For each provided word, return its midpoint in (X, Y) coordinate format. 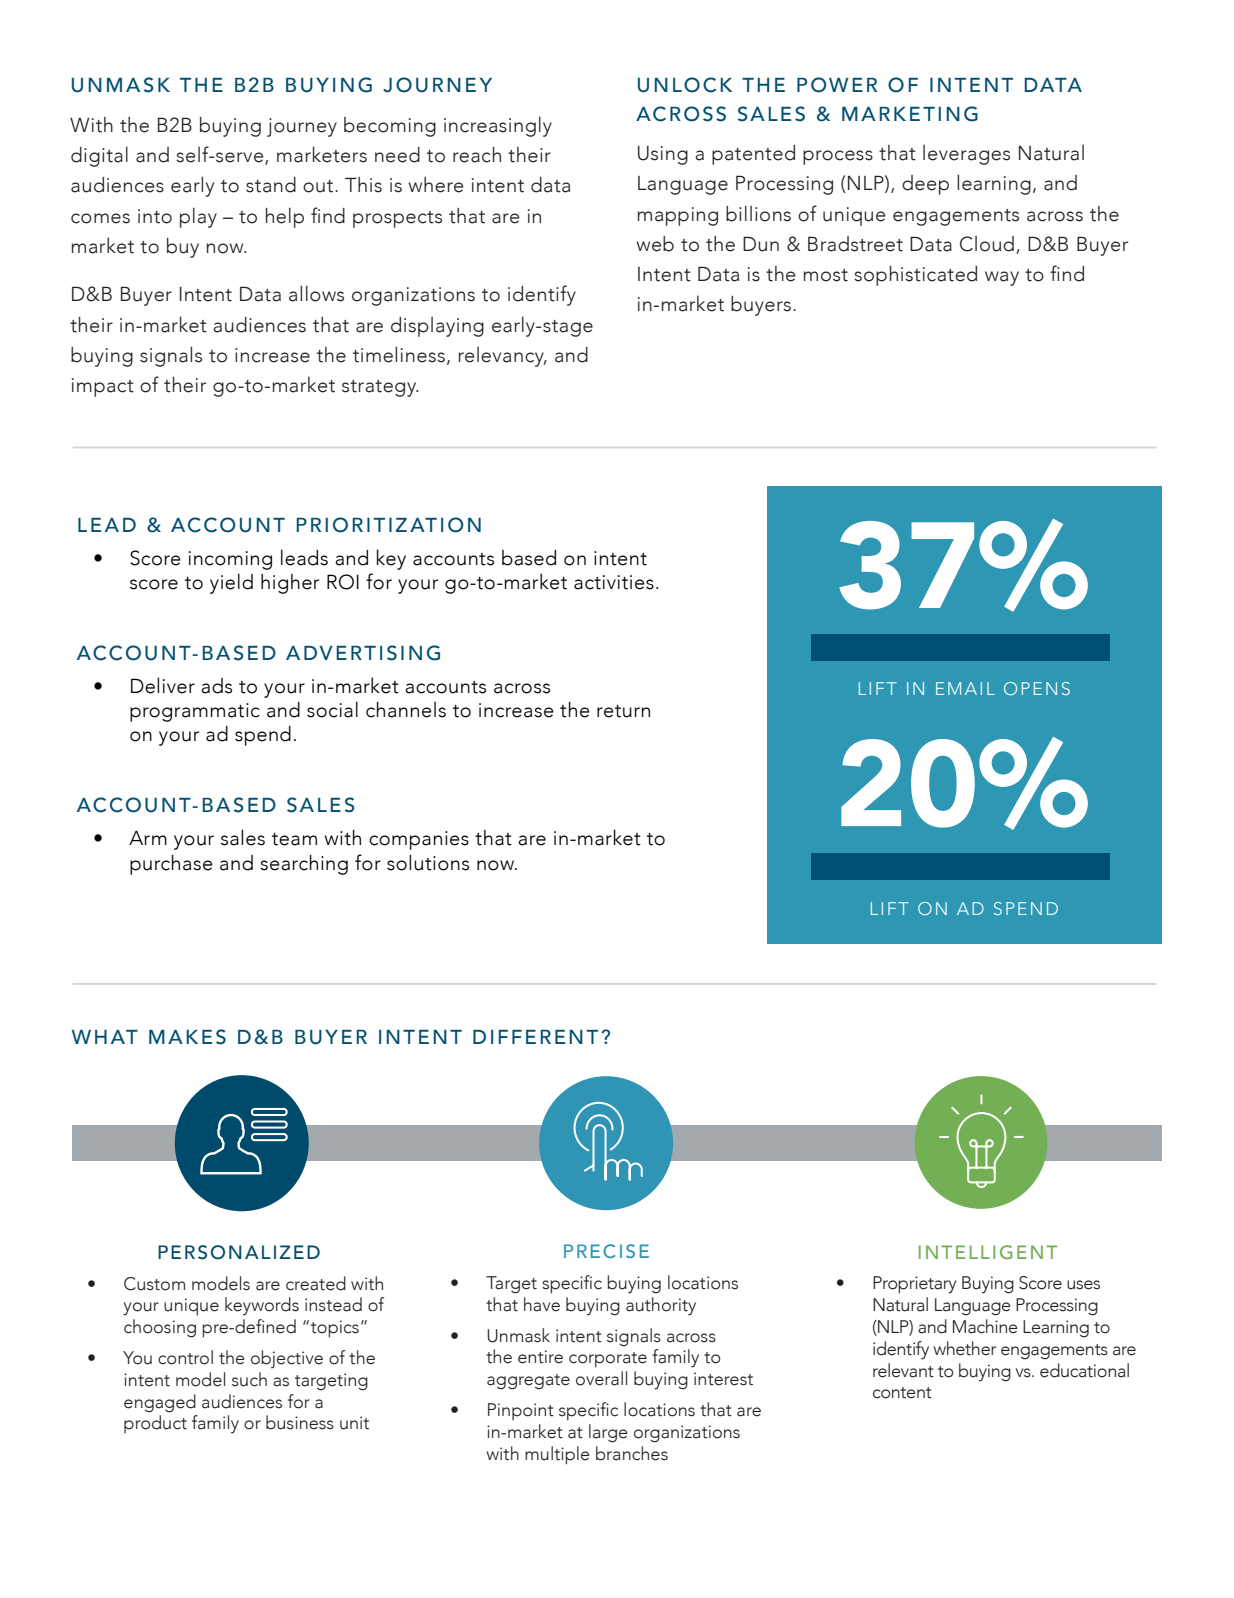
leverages (966, 155)
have (542, 1304)
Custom (154, 1284)
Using (663, 155)
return (623, 711)
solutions (428, 862)
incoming (230, 560)
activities (614, 582)
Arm (148, 837)
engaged (160, 1403)
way (1002, 278)
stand (271, 185)
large (608, 1433)
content (902, 1393)
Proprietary (915, 1285)
